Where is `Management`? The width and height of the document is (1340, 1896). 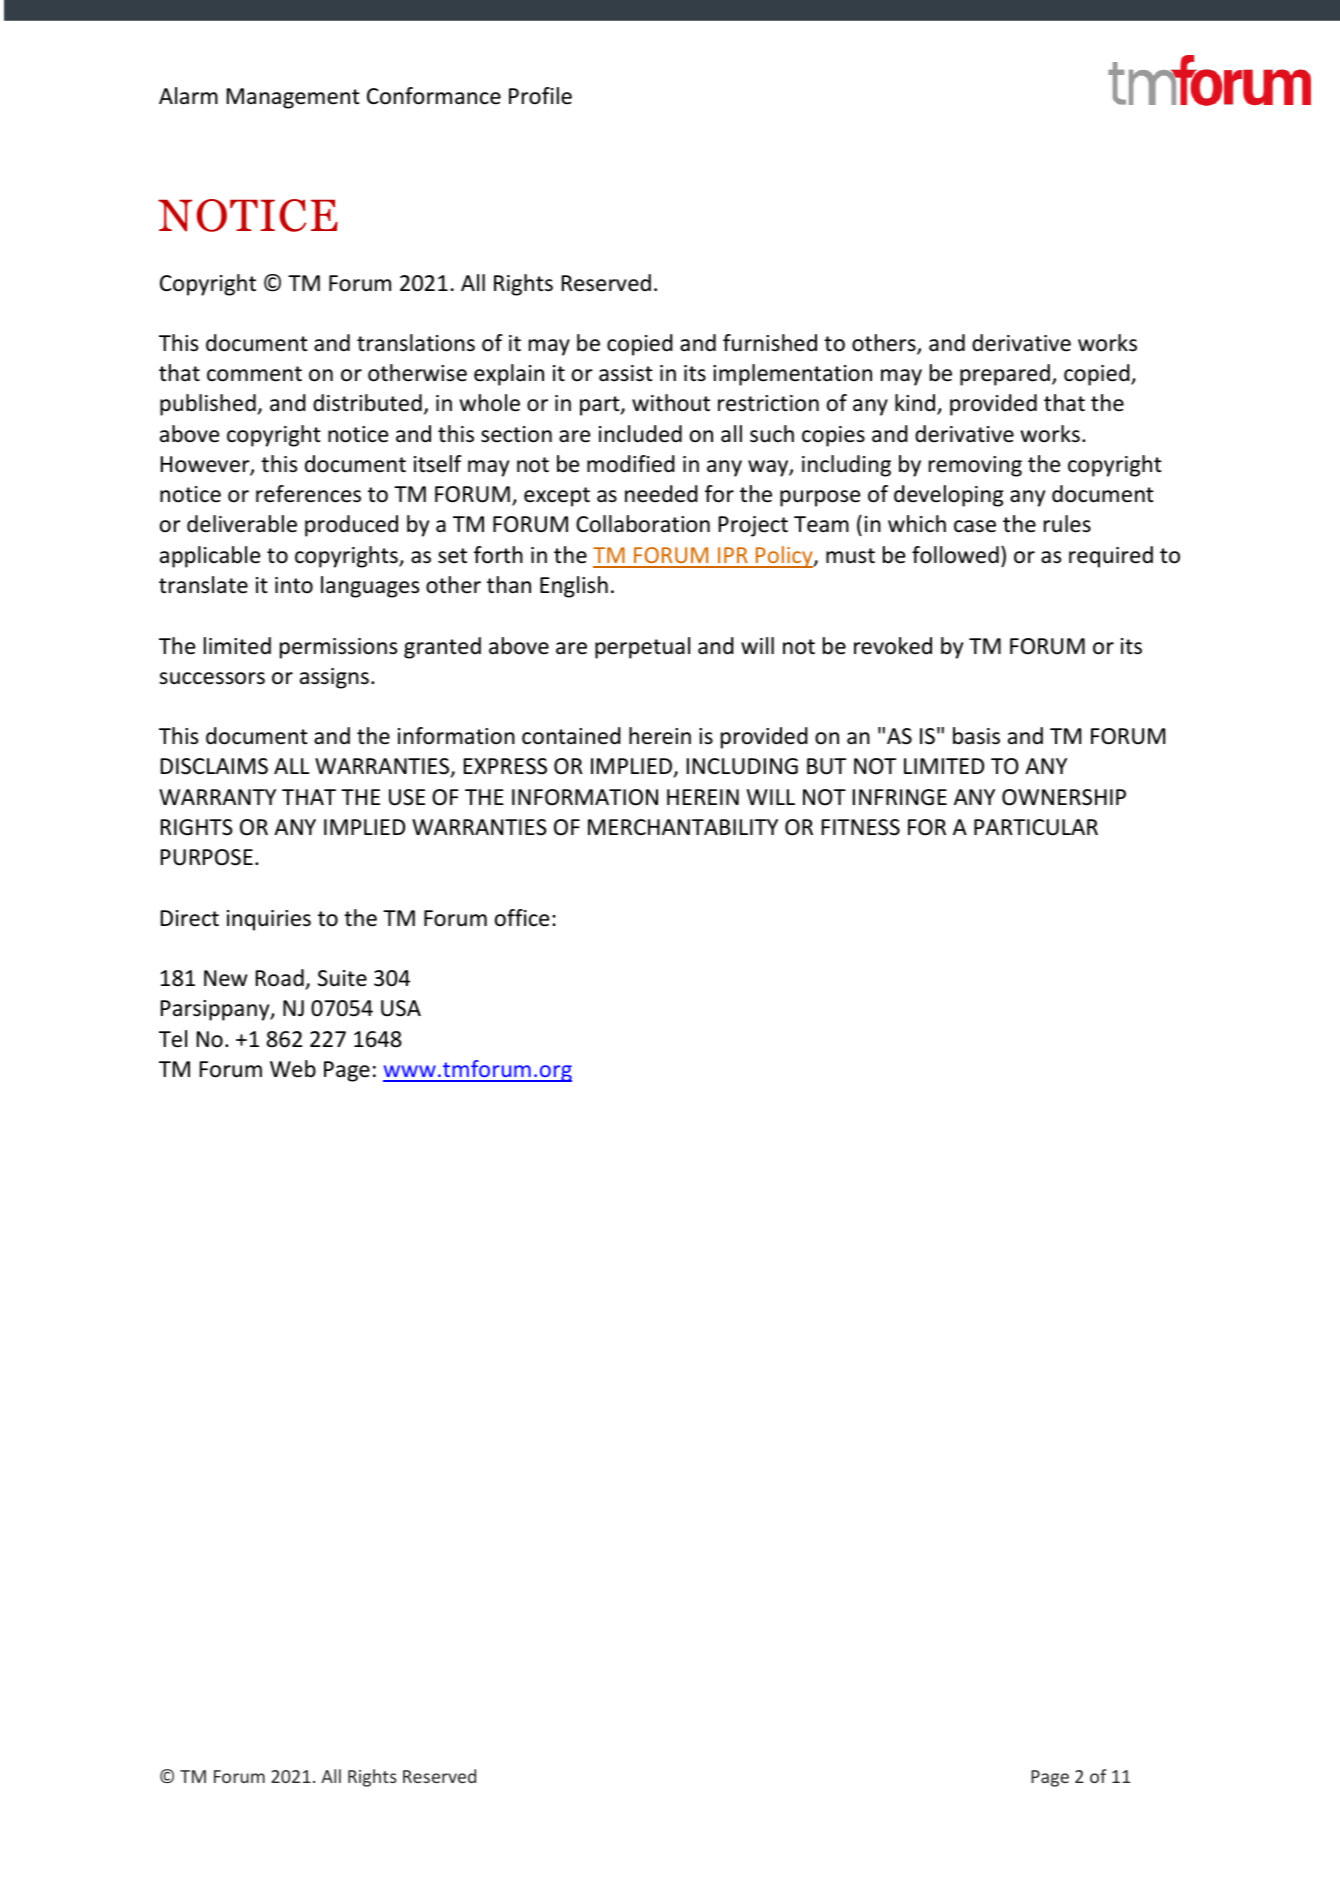 Management is located at coordinates (293, 98).
